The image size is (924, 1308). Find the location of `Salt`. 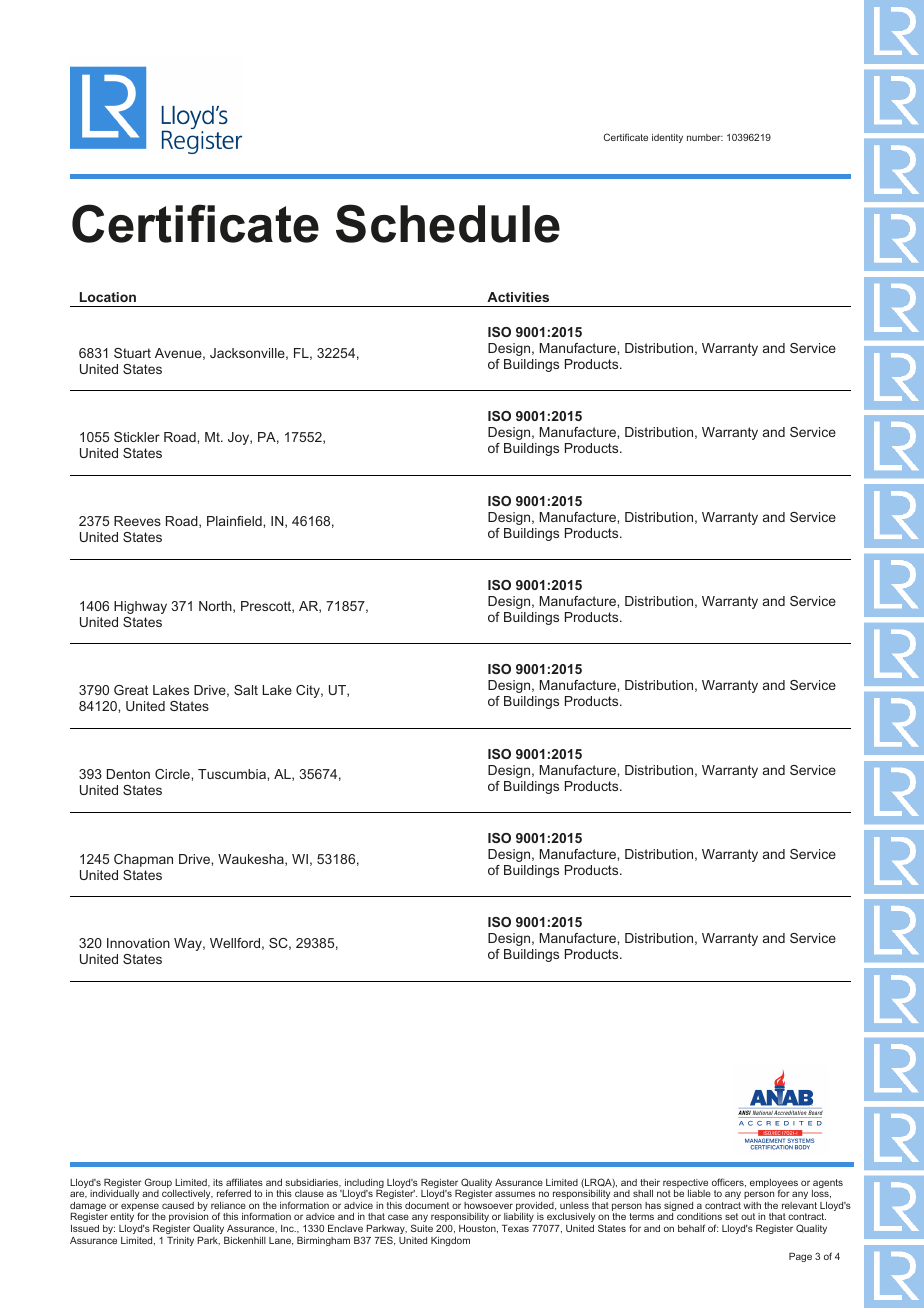

Salt is located at coordinates (246, 690).
